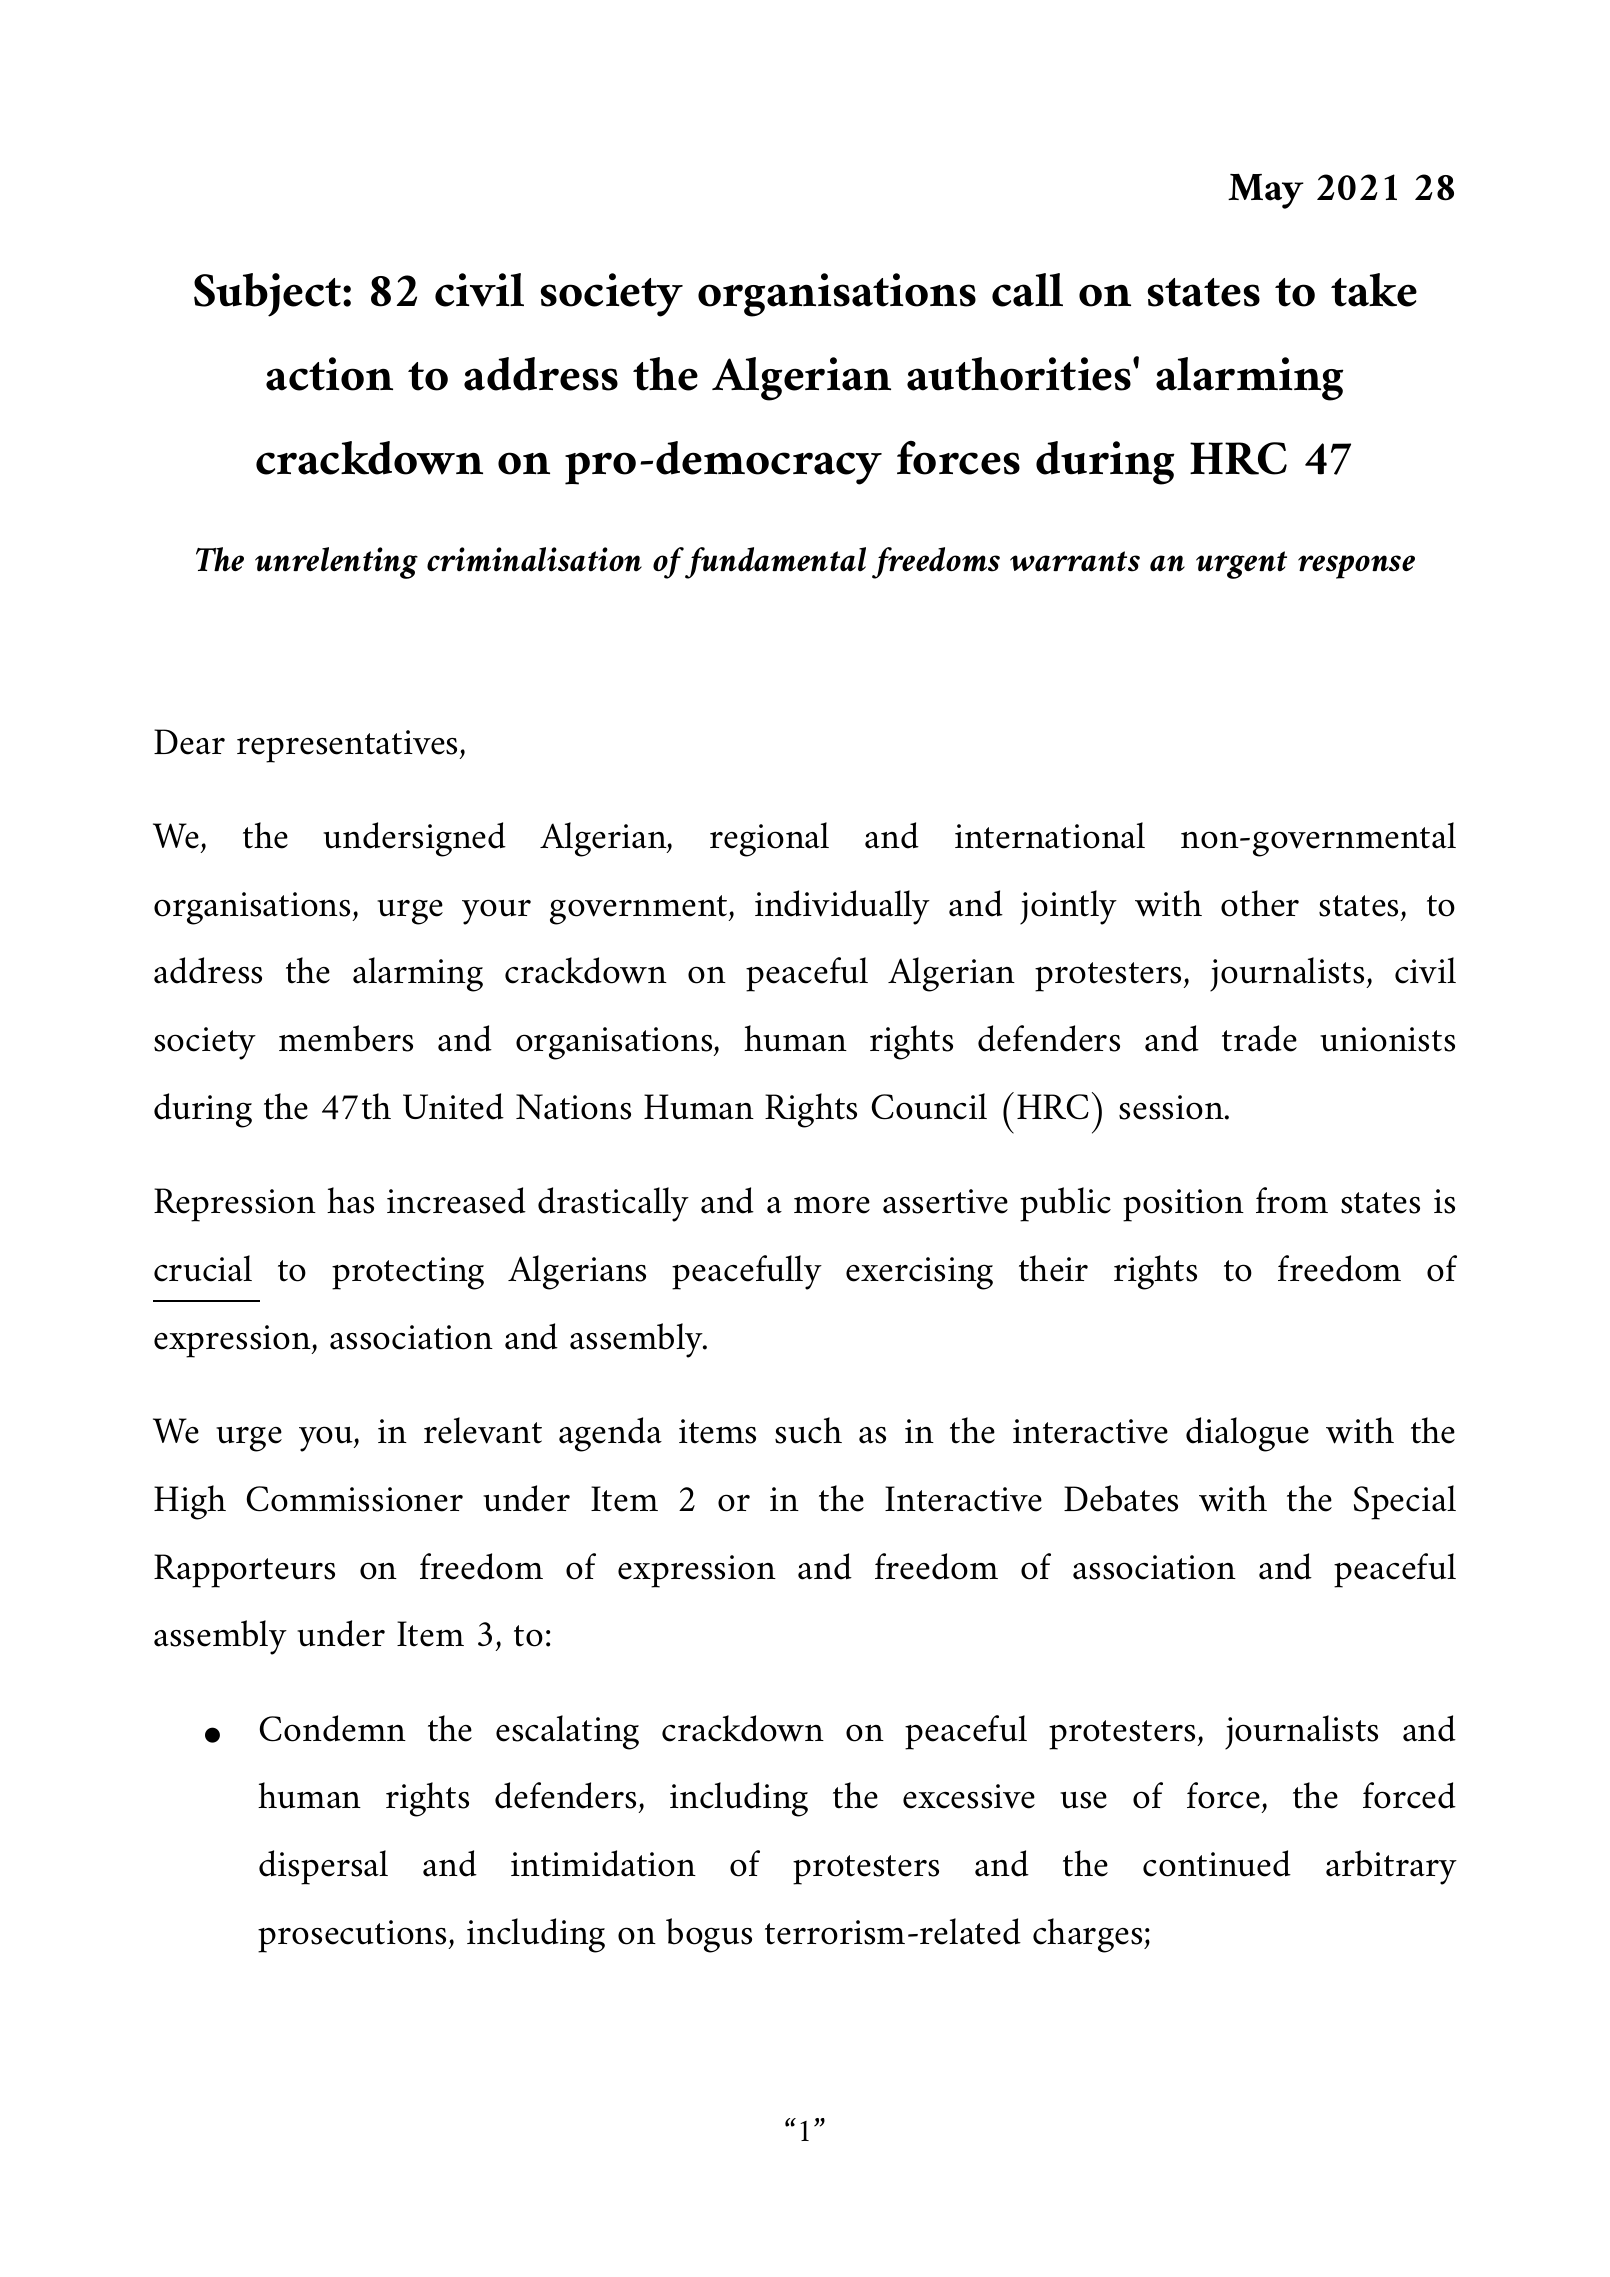 The height and width of the screenshot is (2277, 1610). I want to click on Subject, so click(269, 295).
